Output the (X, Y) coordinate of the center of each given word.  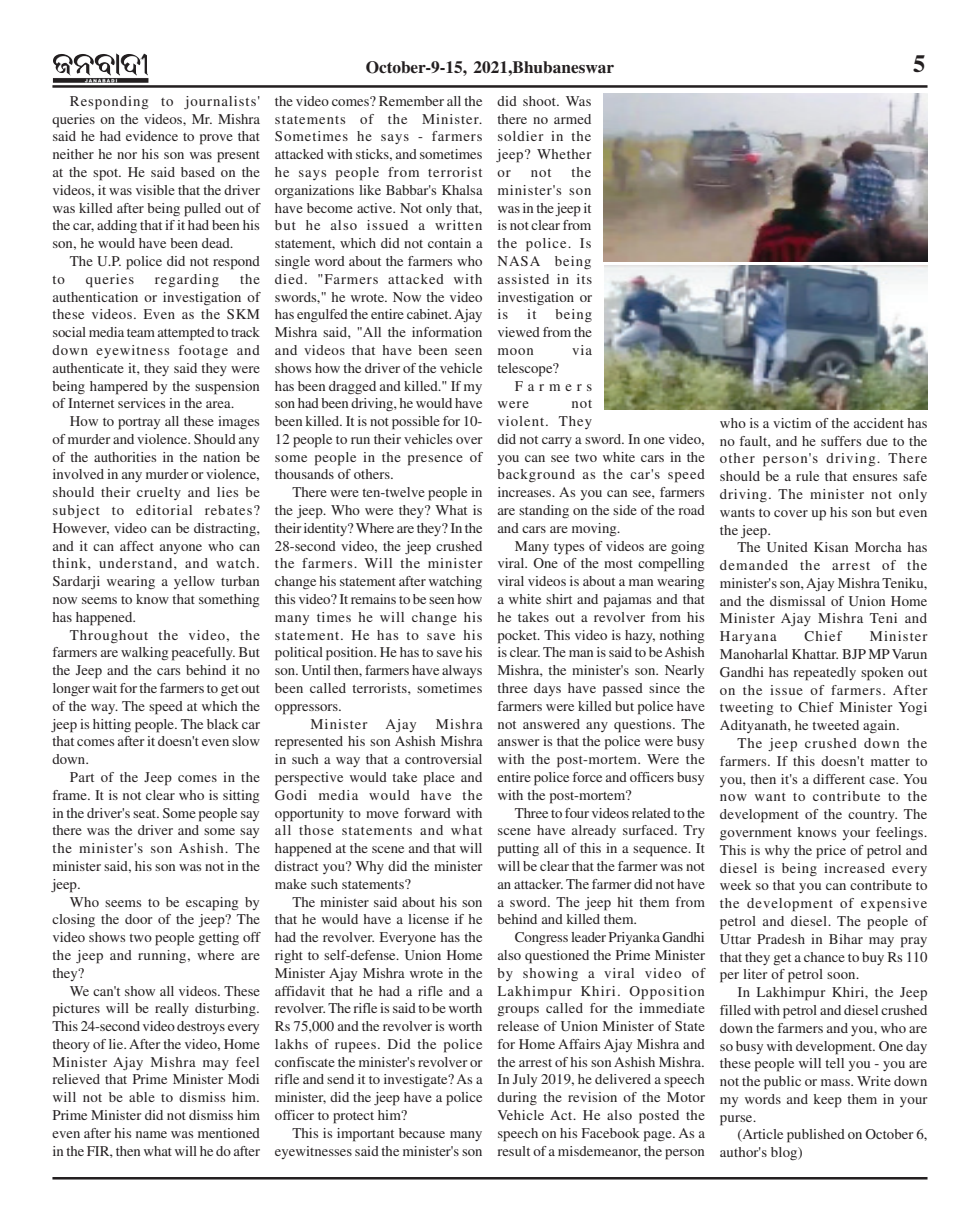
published (816, 1136)
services (141, 403)
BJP (854, 654)
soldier (521, 136)
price (831, 852)
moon (515, 351)
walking (144, 653)
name (151, 1134)
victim (792, 423)
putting (518, 850)
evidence (152, 136)
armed (572, 119)
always (462, 671)
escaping (212, 904)
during (517, 1099)
